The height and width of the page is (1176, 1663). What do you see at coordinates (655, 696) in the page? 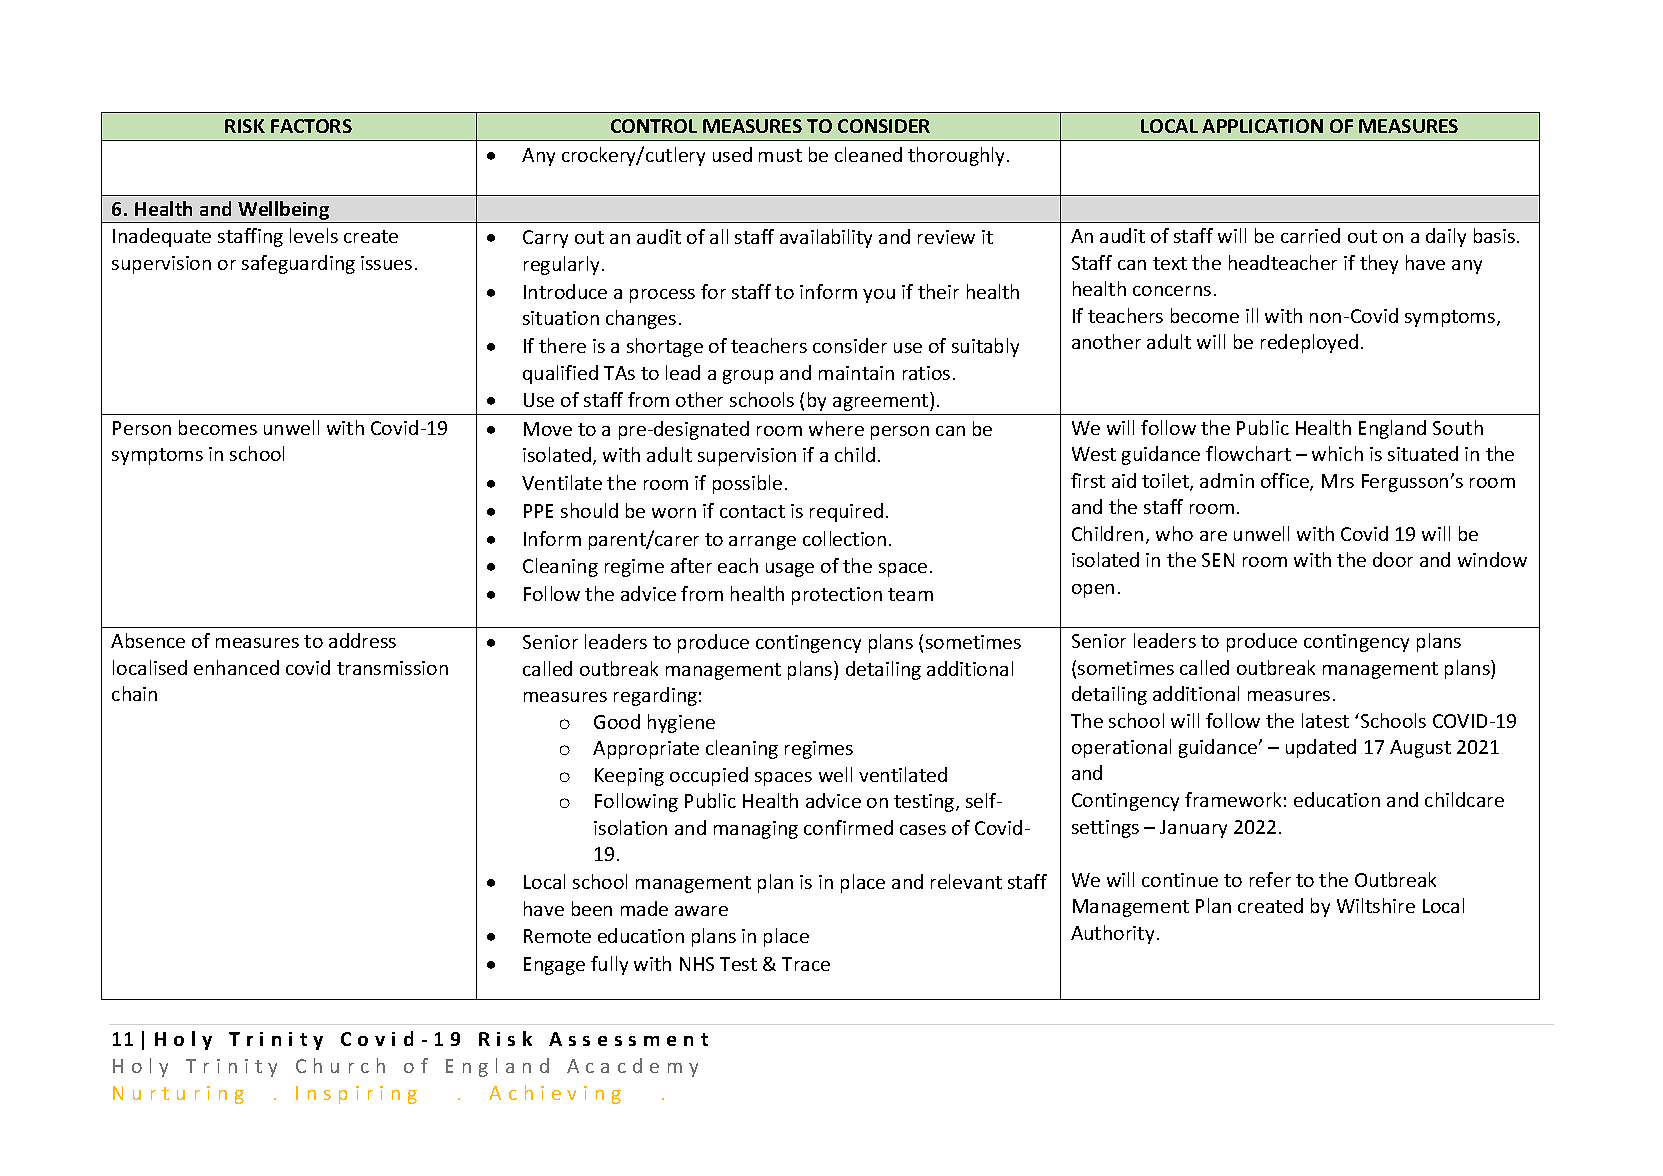
I see `regarding` at bounding box center [655, 696].
